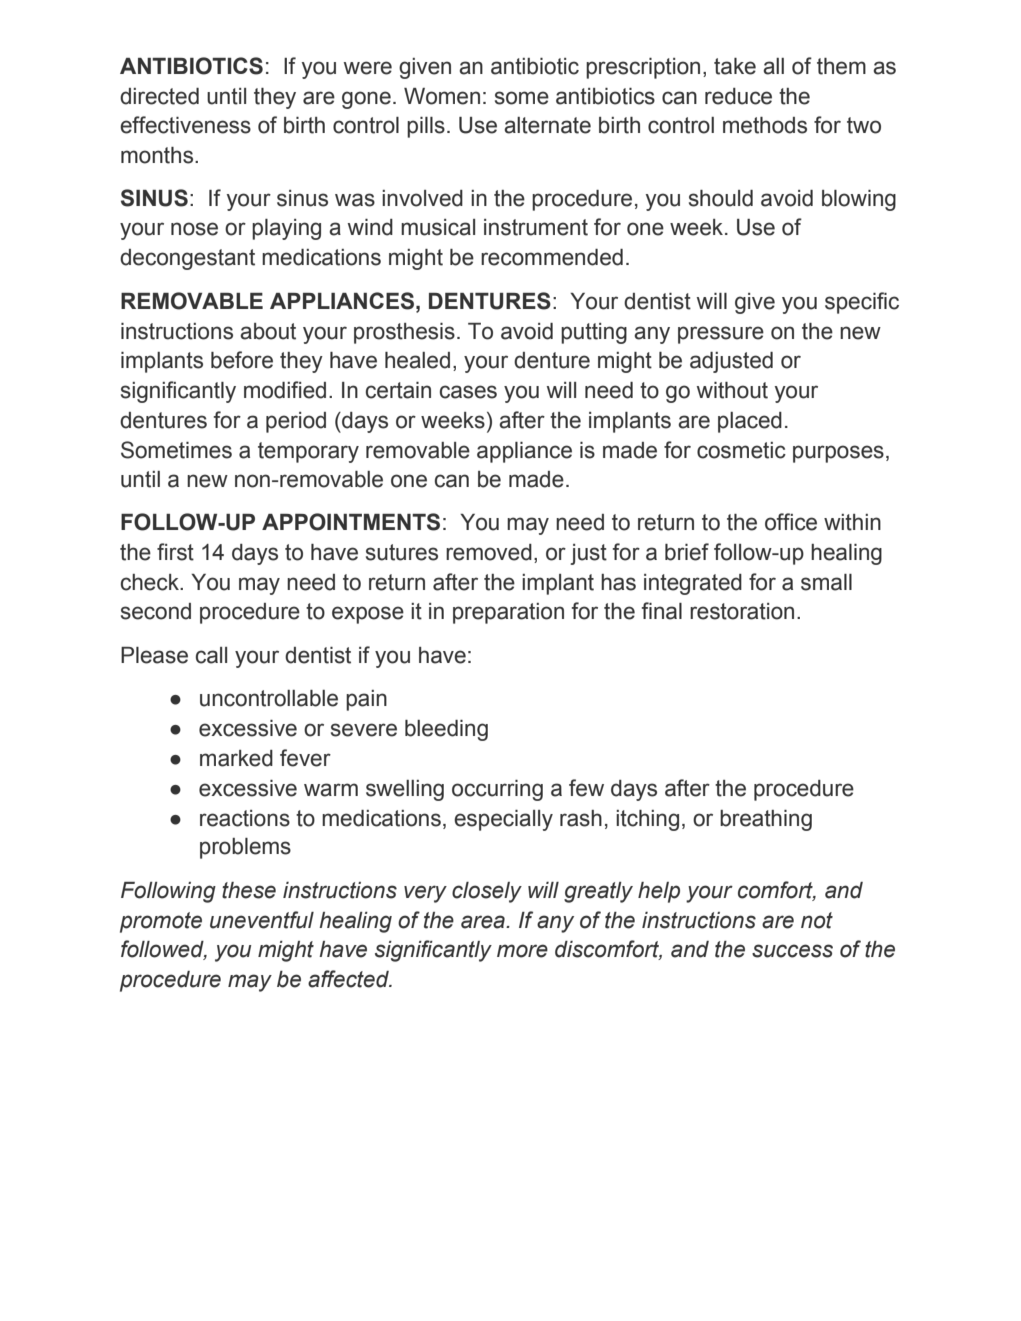 Image resolution: width=1021 pixels, height=1321 pixels. Describe the element at coordinates (175, 552) in the page. I see `first` at that location.
